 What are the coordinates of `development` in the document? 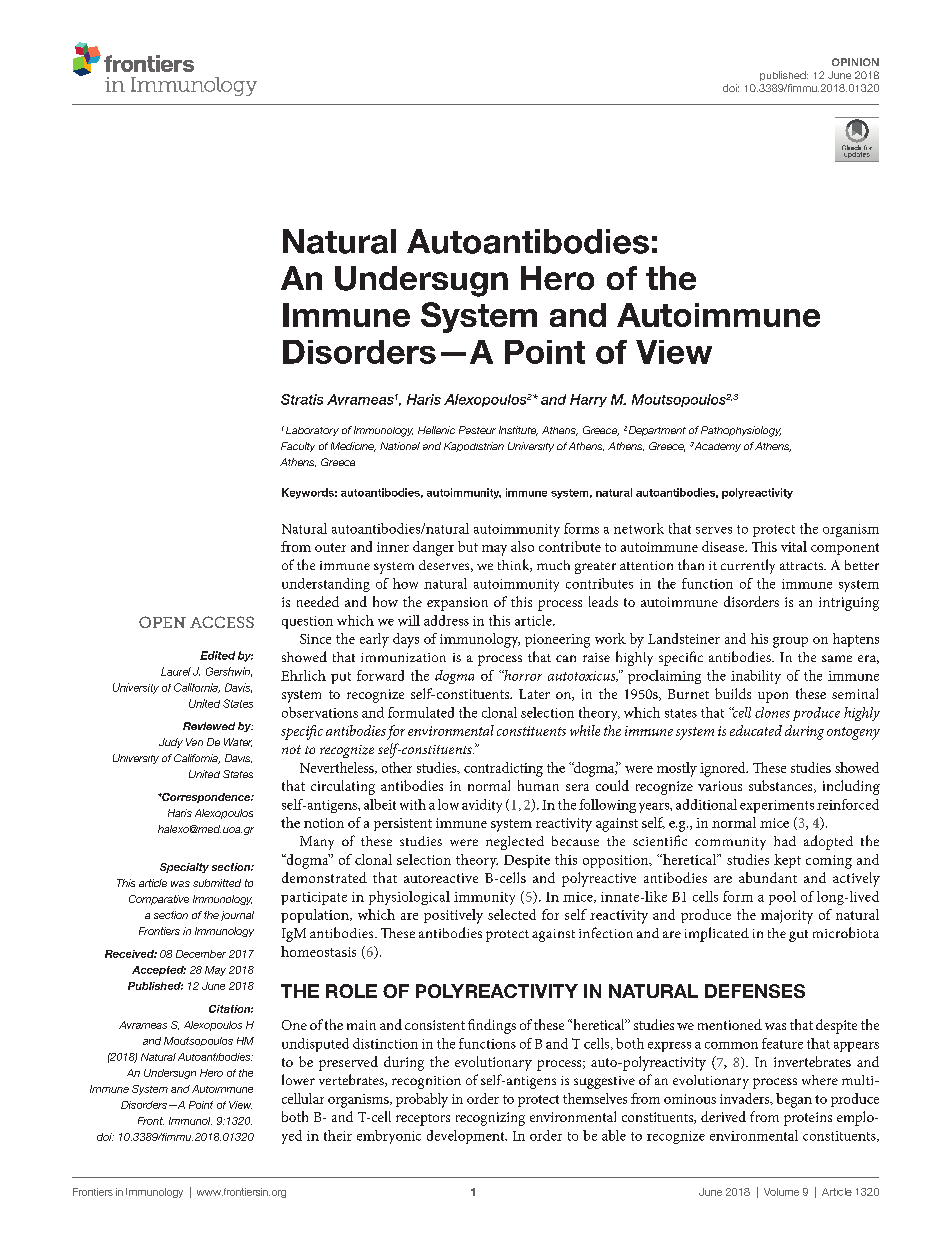 It's located at (467, 1137).
